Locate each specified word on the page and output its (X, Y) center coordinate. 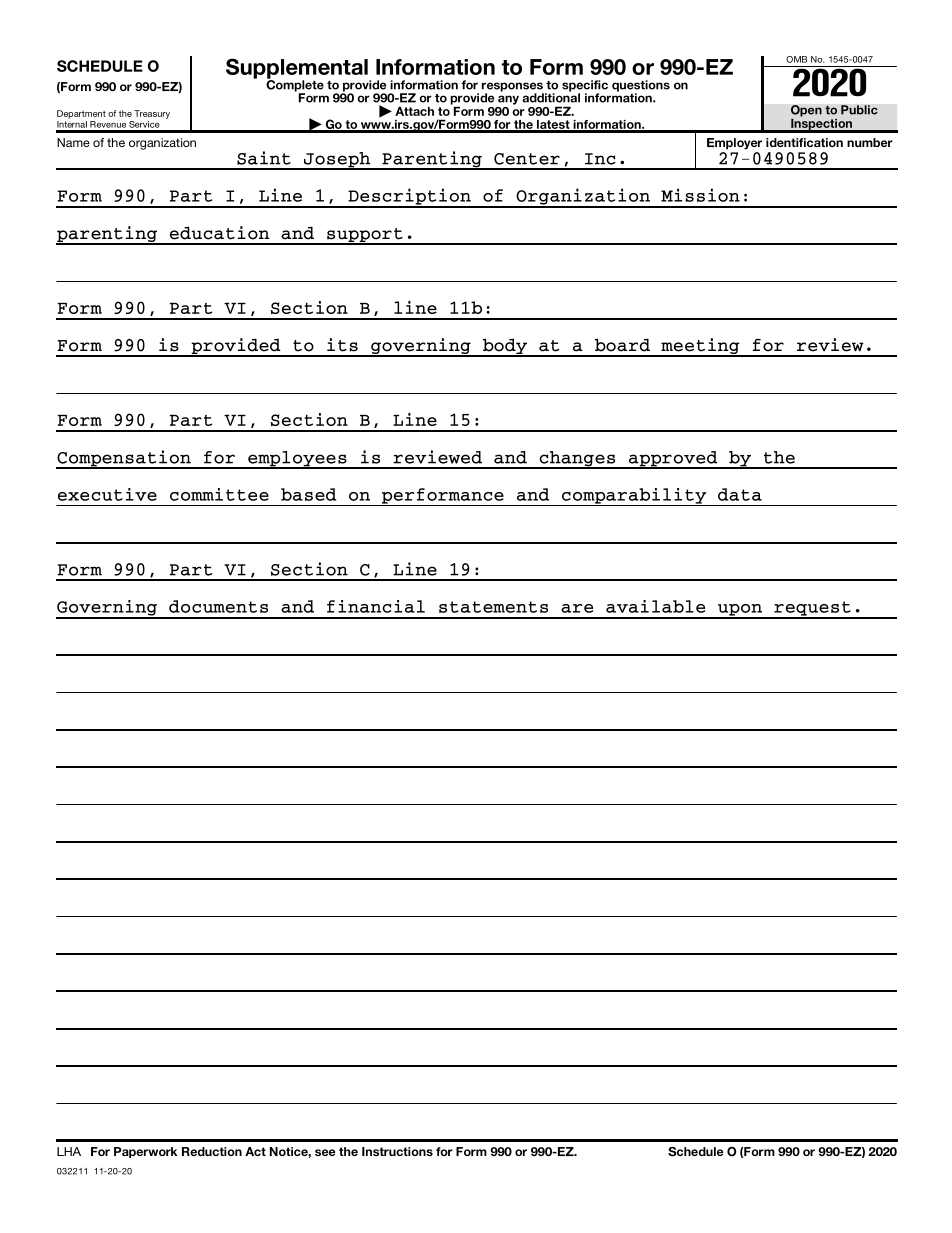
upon (740, 611)
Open (806, 112)
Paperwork (145, 1152)
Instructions (397, 1151)
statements (493, 607)
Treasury (152, 114)
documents (218, 606)
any (508, 100)
